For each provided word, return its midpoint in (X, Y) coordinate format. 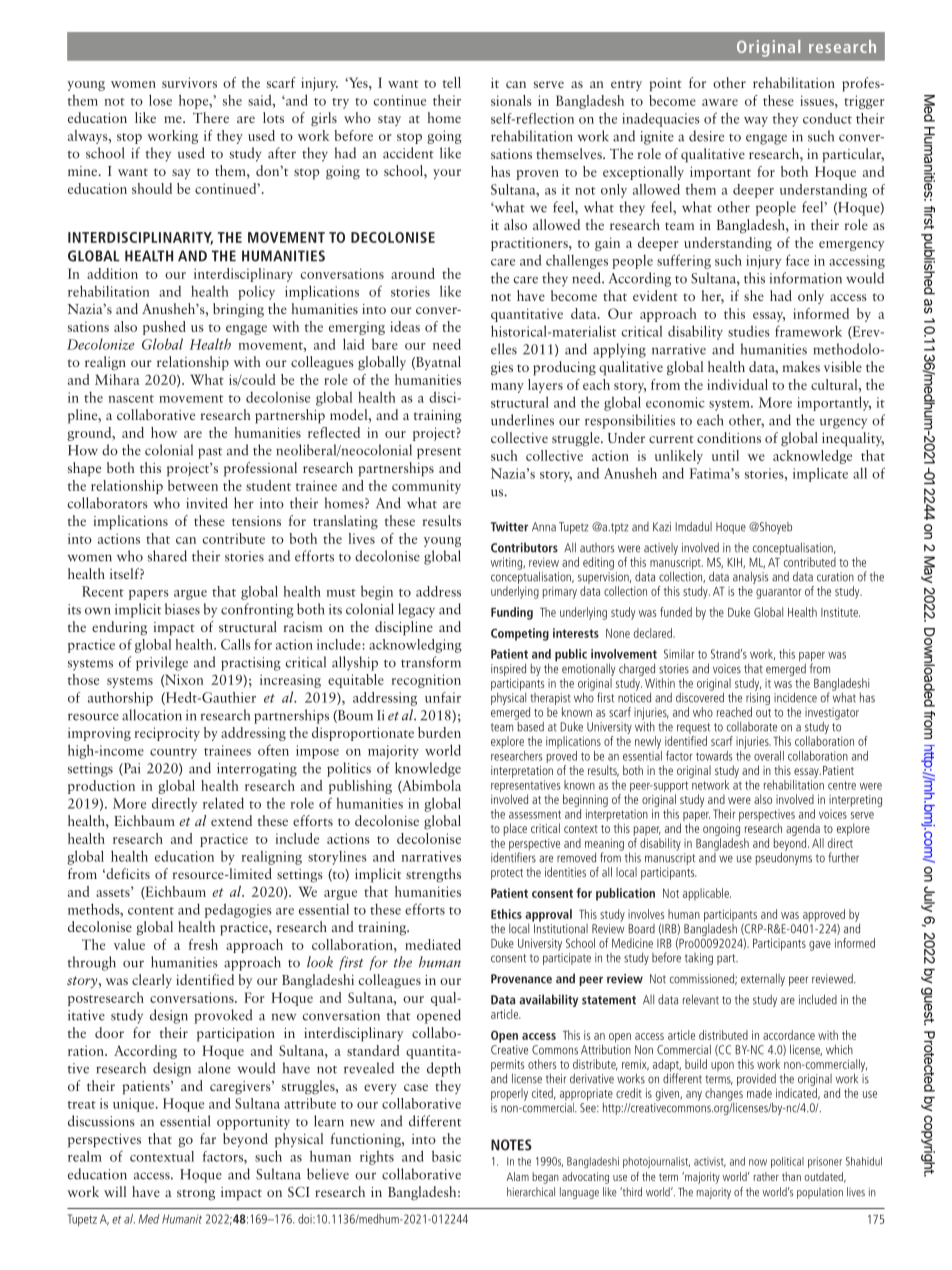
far (208, 1138)
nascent (131, 399)
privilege (162, 663)
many (507, 388)
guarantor (779, 593)
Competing (520, 634)
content (151, 911)
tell (452, 82)
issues (818, 100)
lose (160, 100)
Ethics (506, 914)
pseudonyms (784, 857)
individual (737, 384)
